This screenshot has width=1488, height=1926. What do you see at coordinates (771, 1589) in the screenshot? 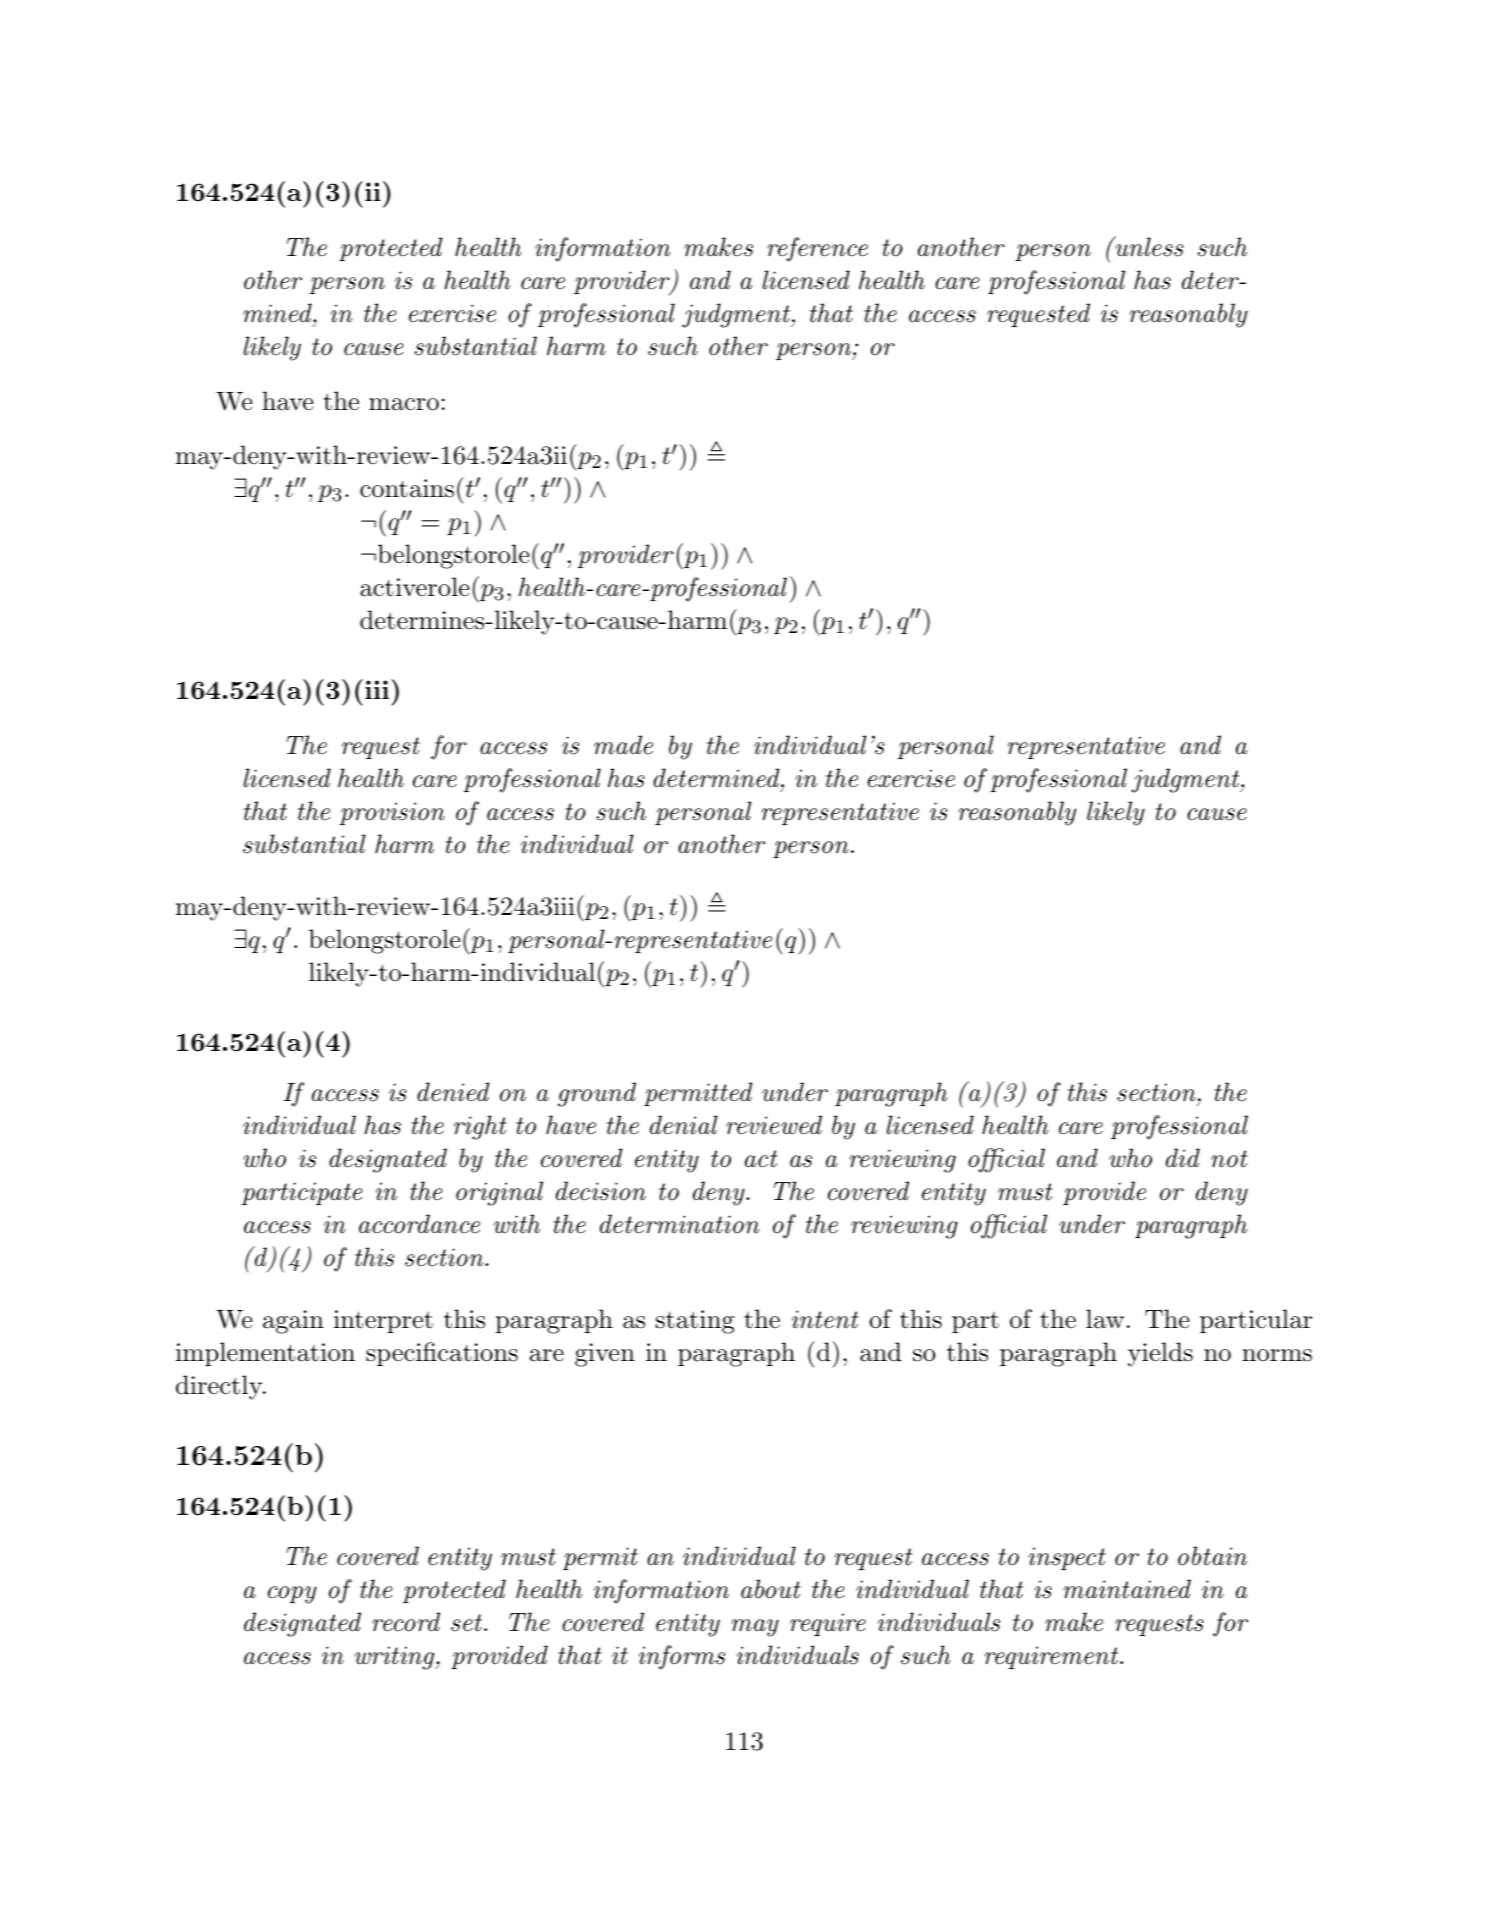
I see `about` at bounding box center [771, 1589].
